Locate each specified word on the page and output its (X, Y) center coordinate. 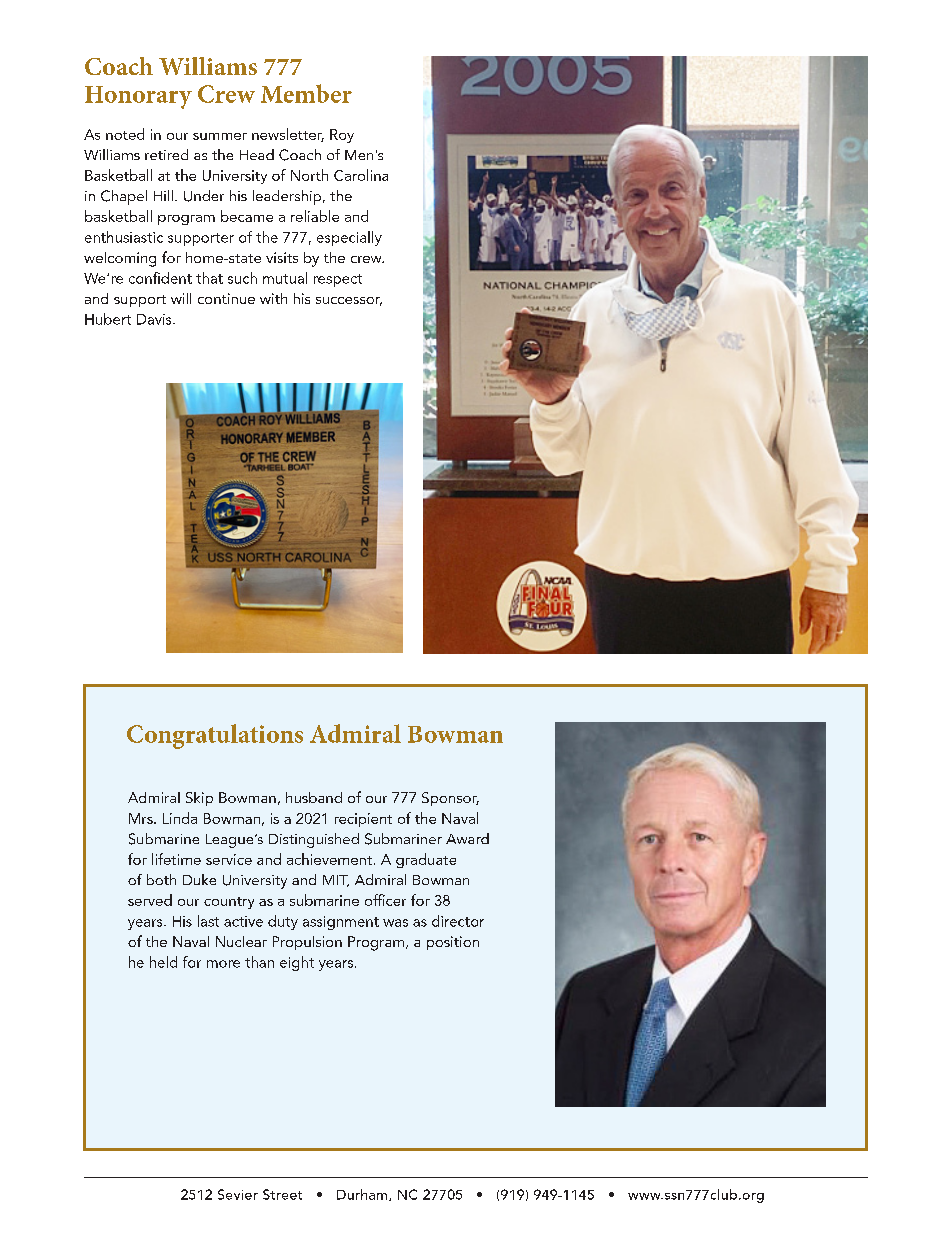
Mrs (142, 818)
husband (314, 797)
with (273, 298)
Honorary (138, 97)
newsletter (288, 135)
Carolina (361, 175)
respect (338, 280)
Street (282, 1194)
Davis (155, 319)
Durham (363, 1195)
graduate (426, 860)
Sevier (238, 1194)
